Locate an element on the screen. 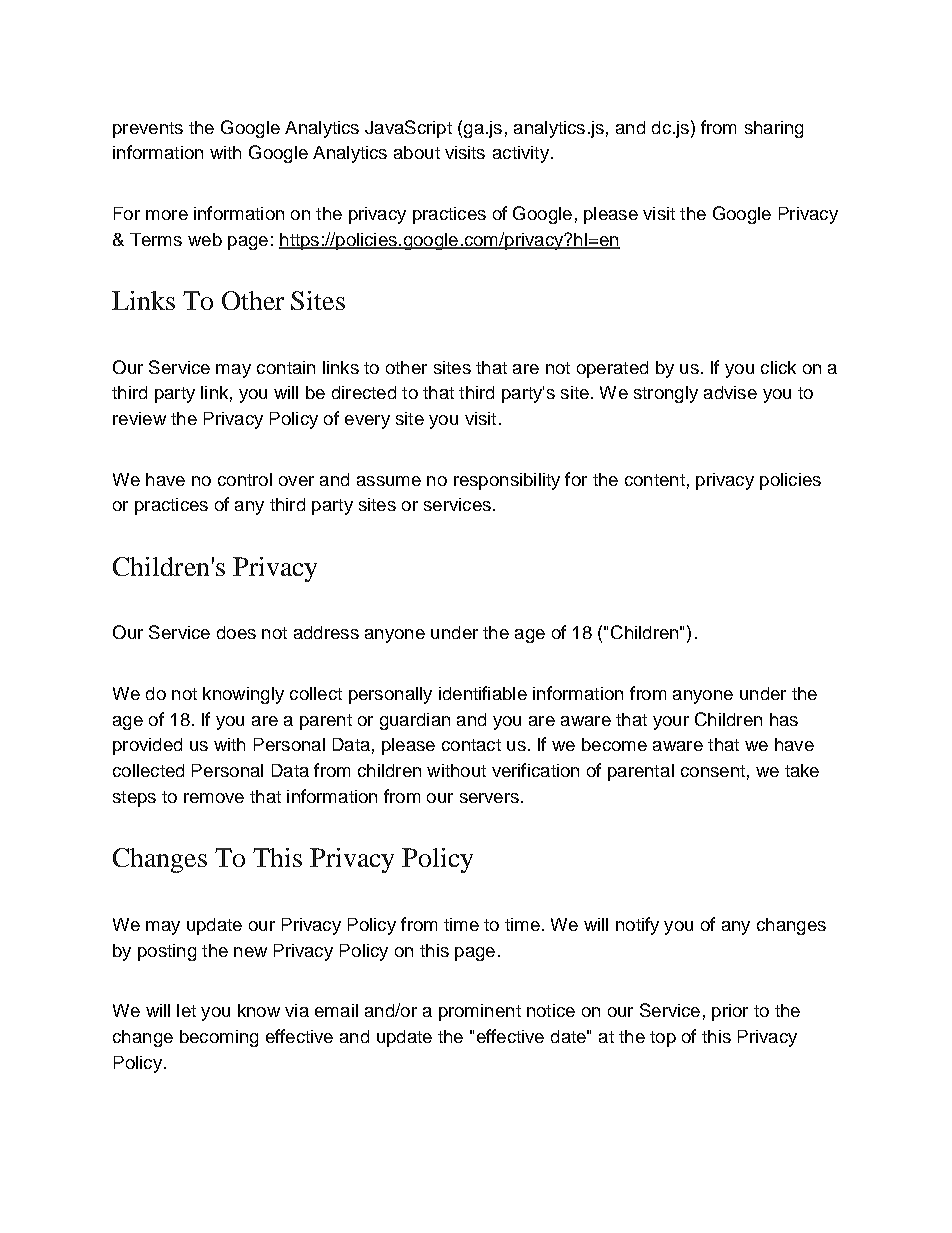 This screenshot has height=1233, width=952. contact is located at coordinates (471, 745).
